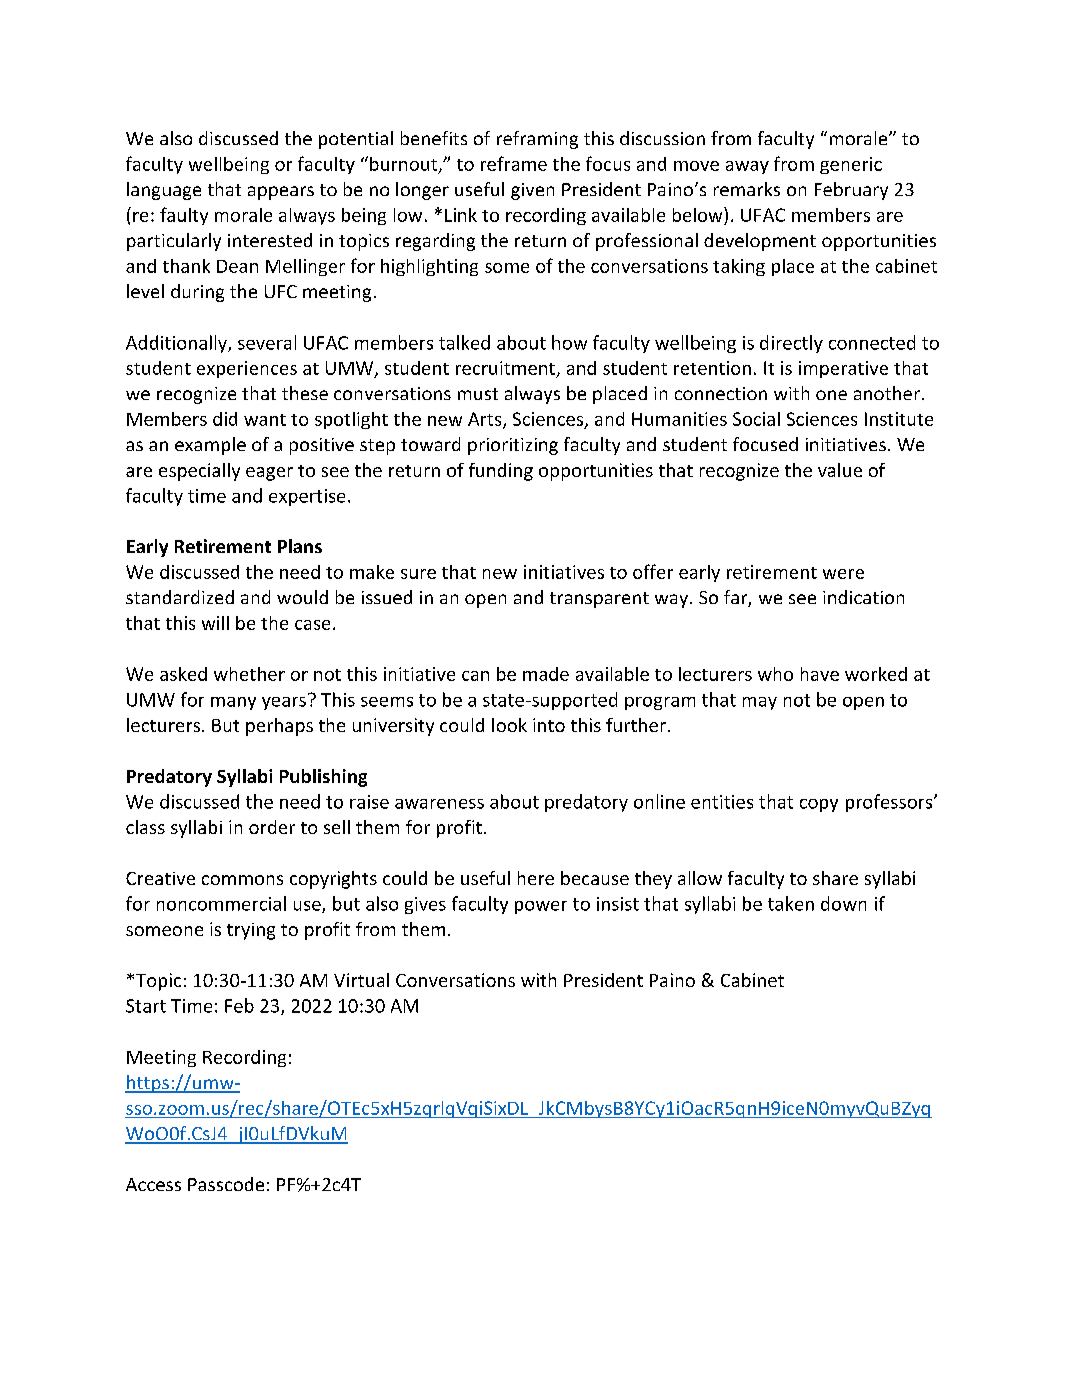  I want to click on eager, so click(269, 474).
